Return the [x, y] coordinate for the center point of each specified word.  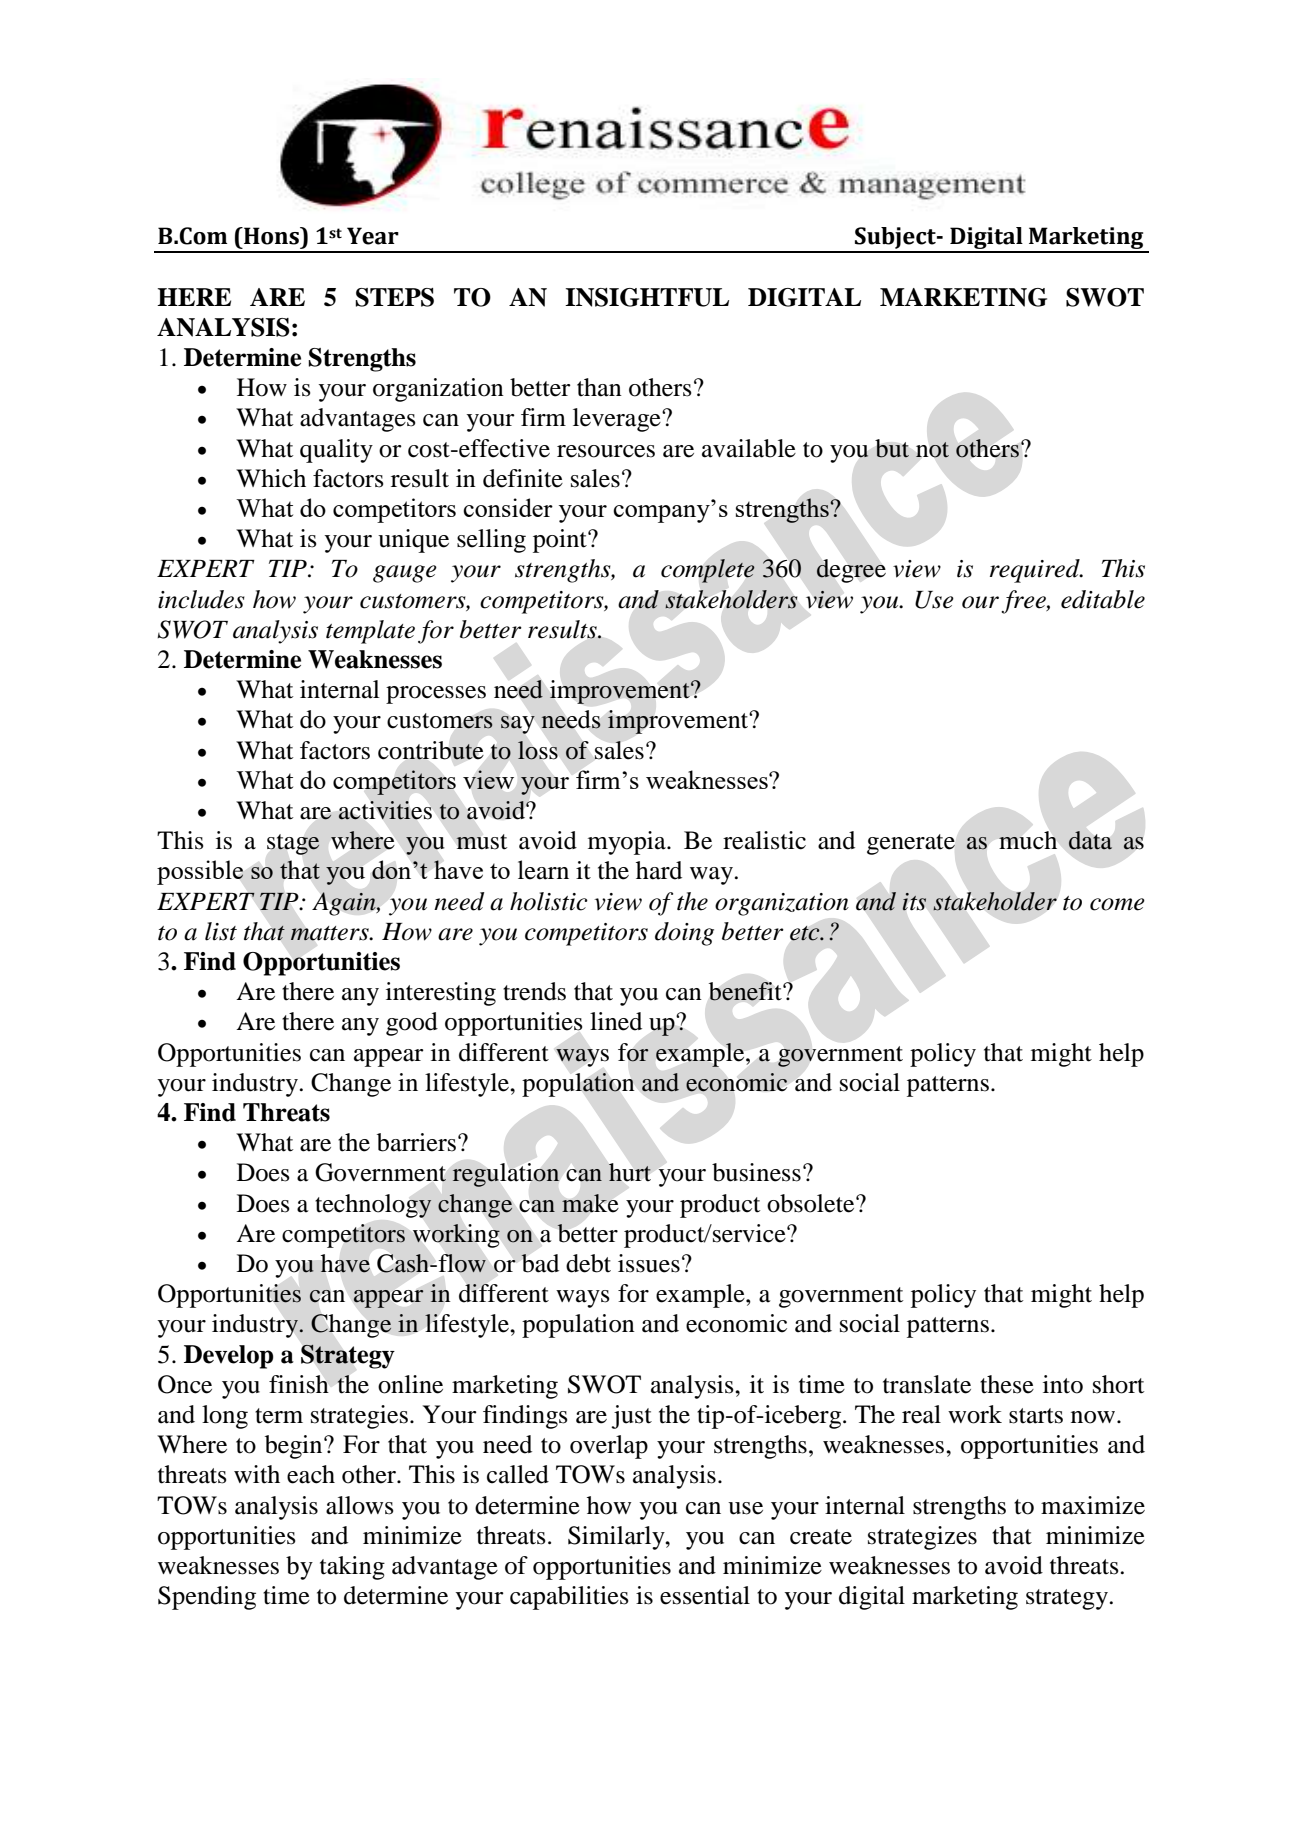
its [914, 901]
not [932, 450]
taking [352, 1568]
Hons [271, 236]
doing [684, 934]
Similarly [617, 1538]
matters [330, 933]
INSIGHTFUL [647, 297]
